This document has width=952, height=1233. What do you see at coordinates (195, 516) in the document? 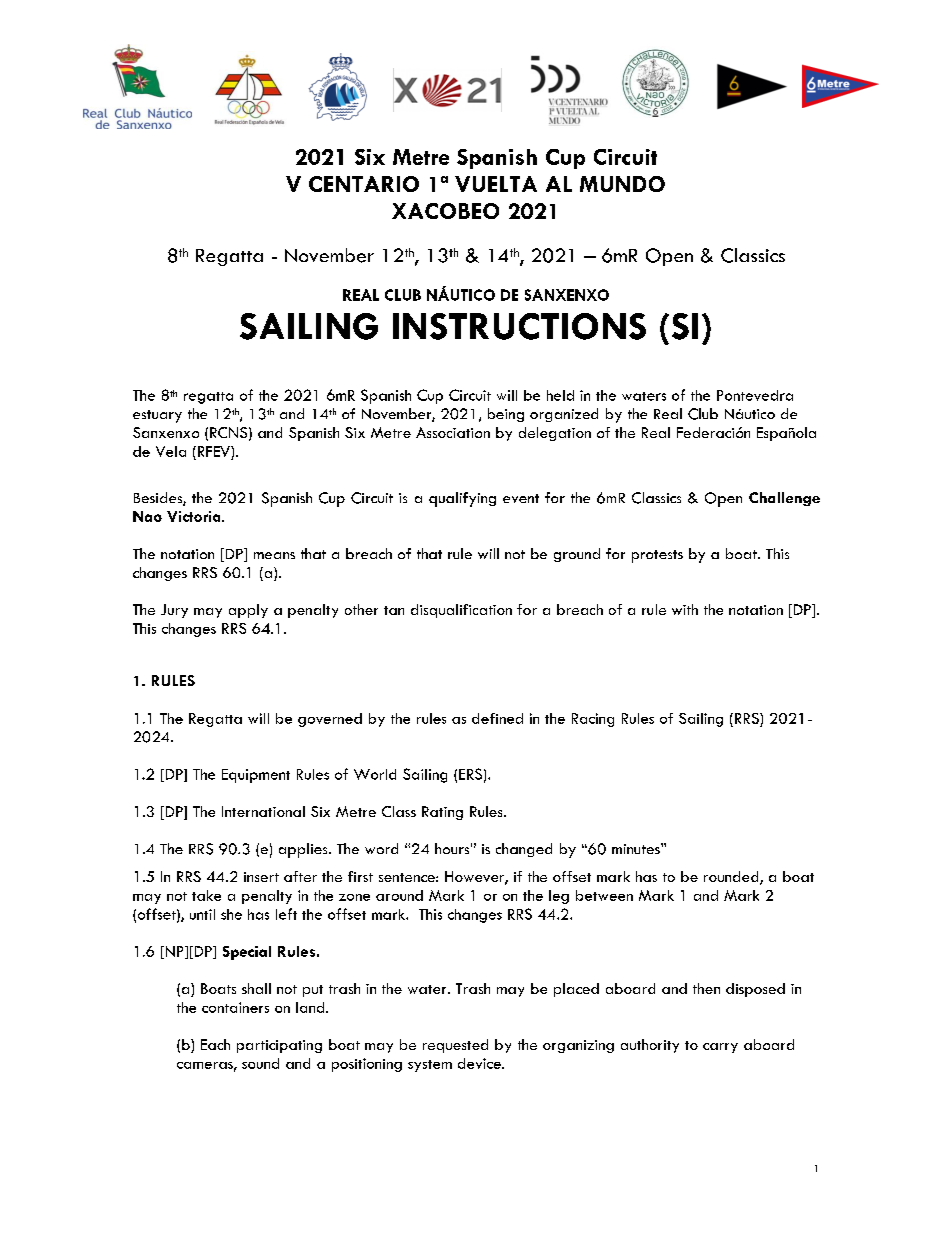
I see `Victoria` at bounding box center [195, 516].
